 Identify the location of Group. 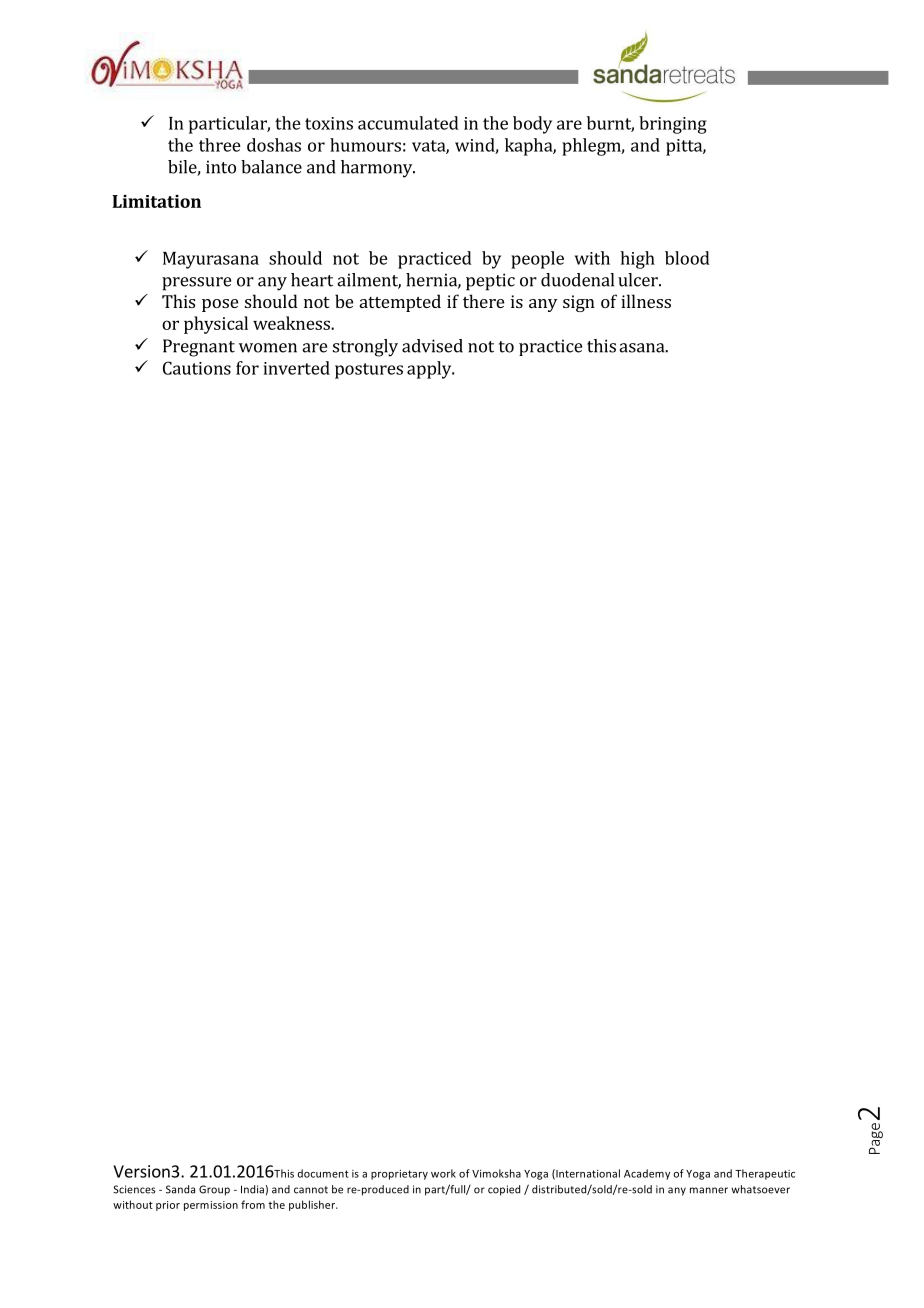
(214, 1190).
